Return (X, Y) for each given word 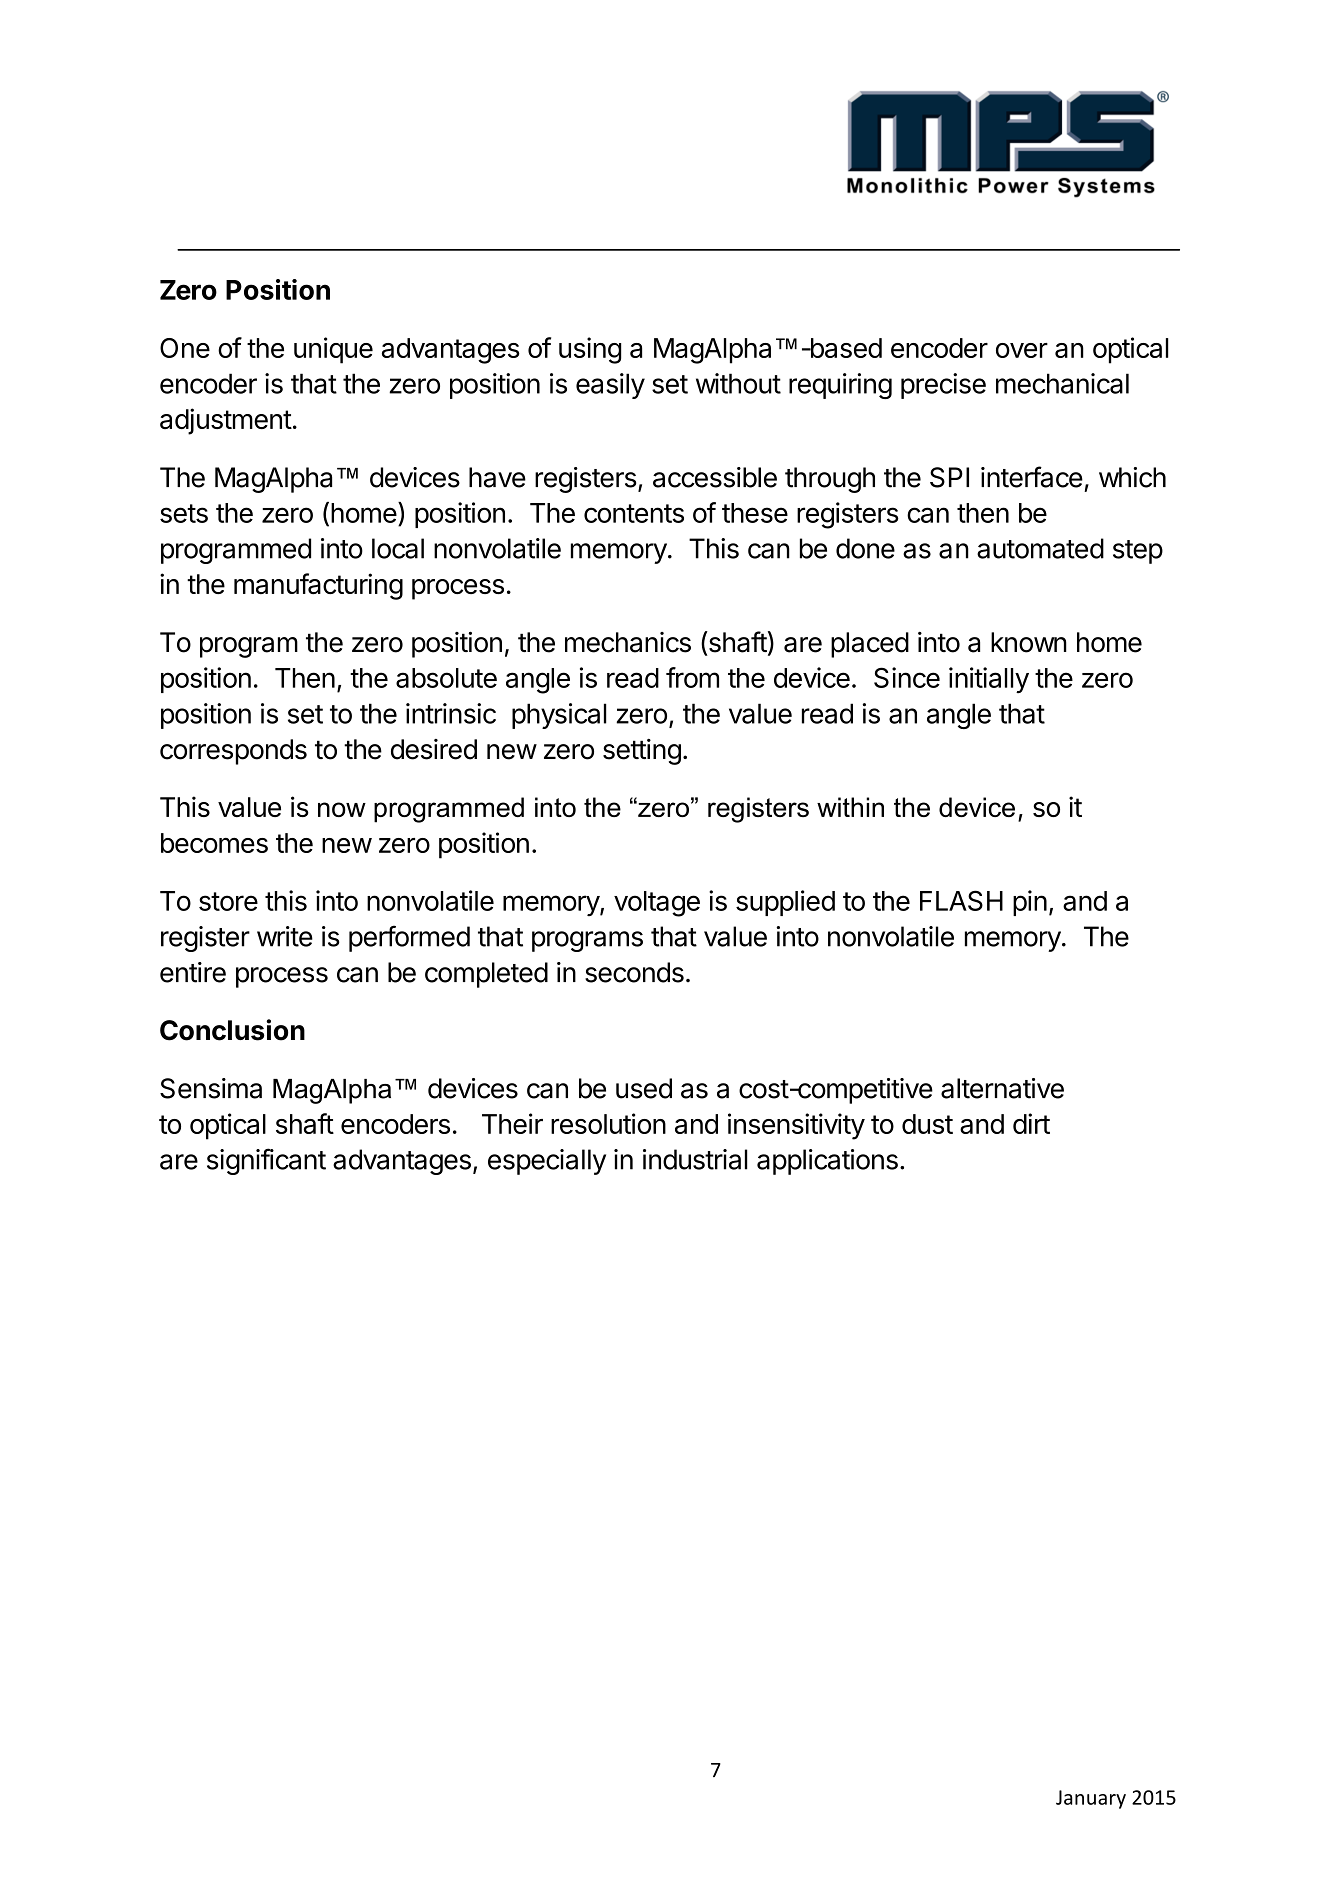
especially (547, 1162)
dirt (1031, 1123)
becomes (214, 843)
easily (610, 386)
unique (333, 350)
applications (827, 1162)
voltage (657, 904)
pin (1030, 903)
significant (266, 1161)
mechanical (1062, 383)
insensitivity (796, 1126)
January (1091, 1799)
